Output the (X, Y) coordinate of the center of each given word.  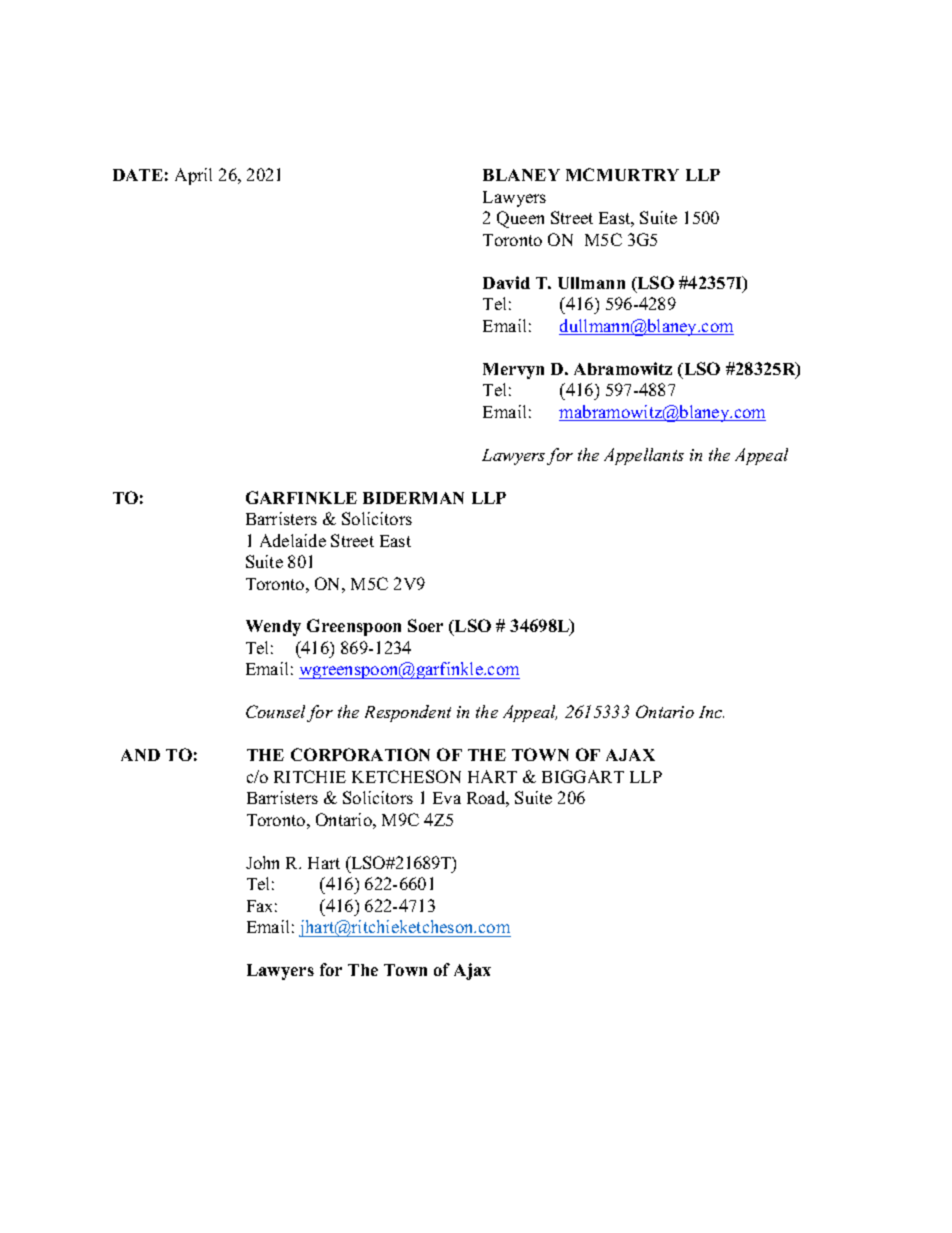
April (193, 176)
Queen (520, 219)
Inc (711, 712)
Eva (447, 798)
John (262, 862)
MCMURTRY (622, 174)
